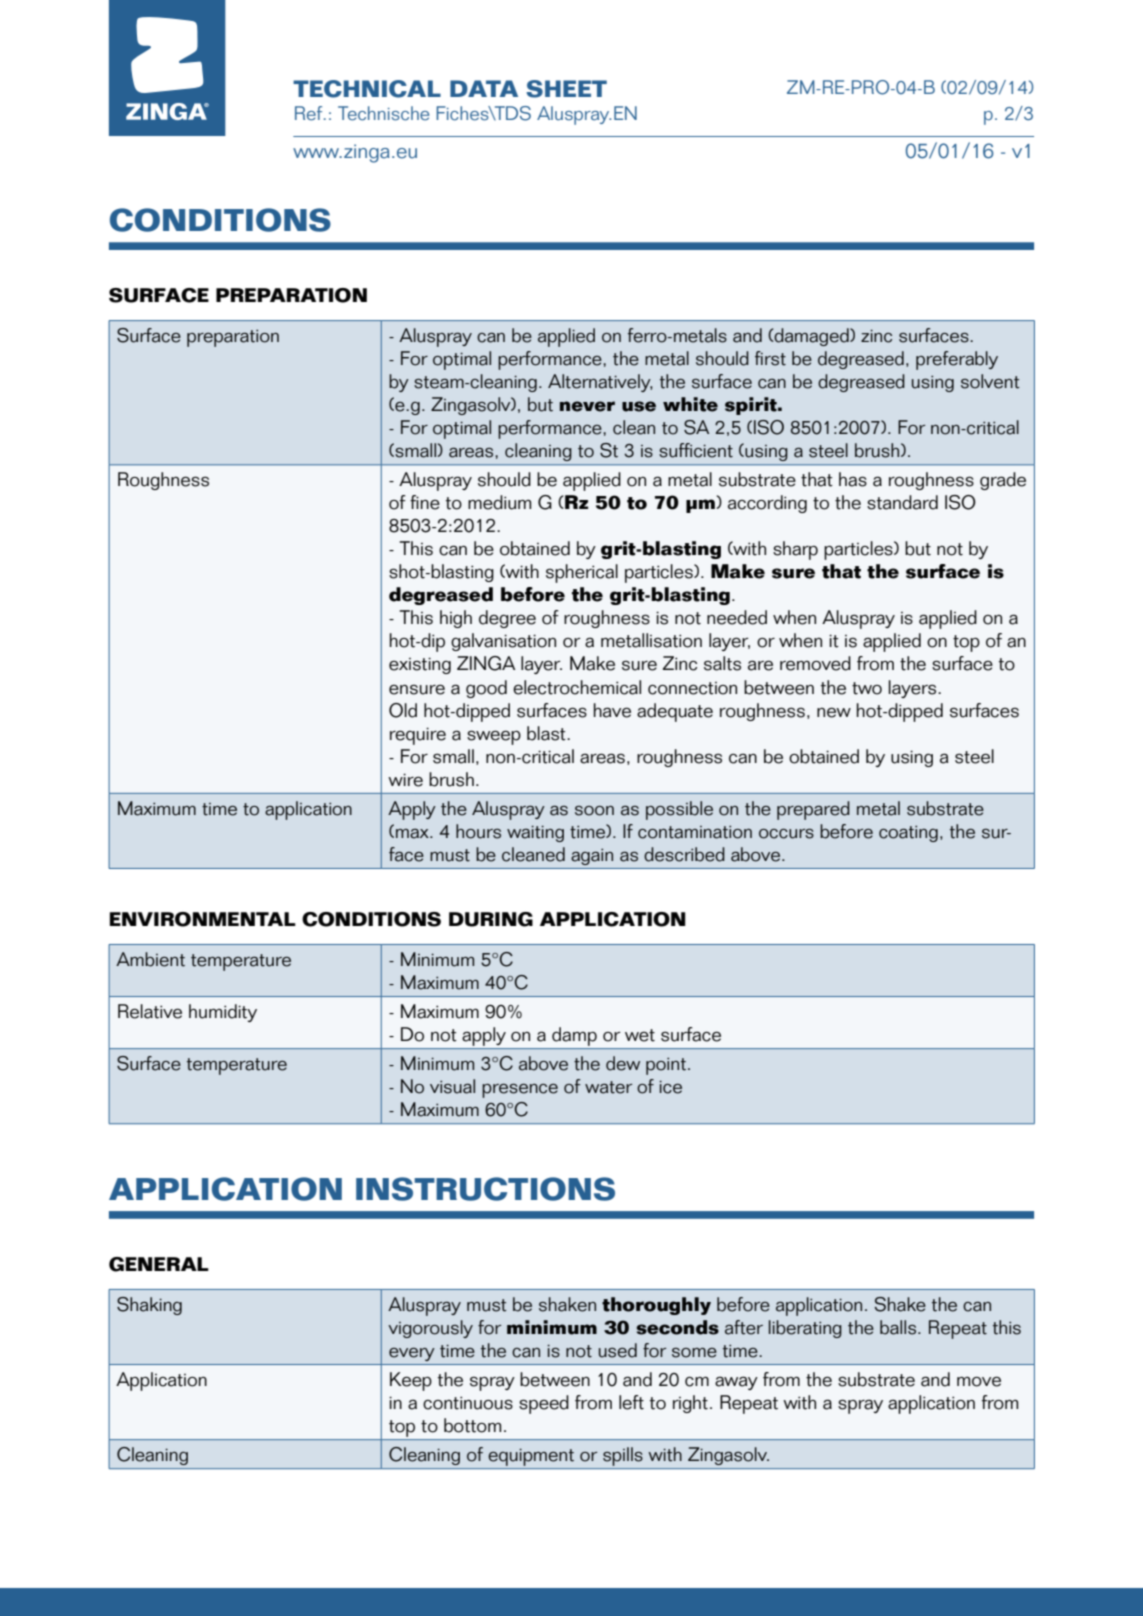 The width and height of the image is (1143, 1616). Describe the element at coordinates (203, 919) in the image. I see `environmental` at that location.
